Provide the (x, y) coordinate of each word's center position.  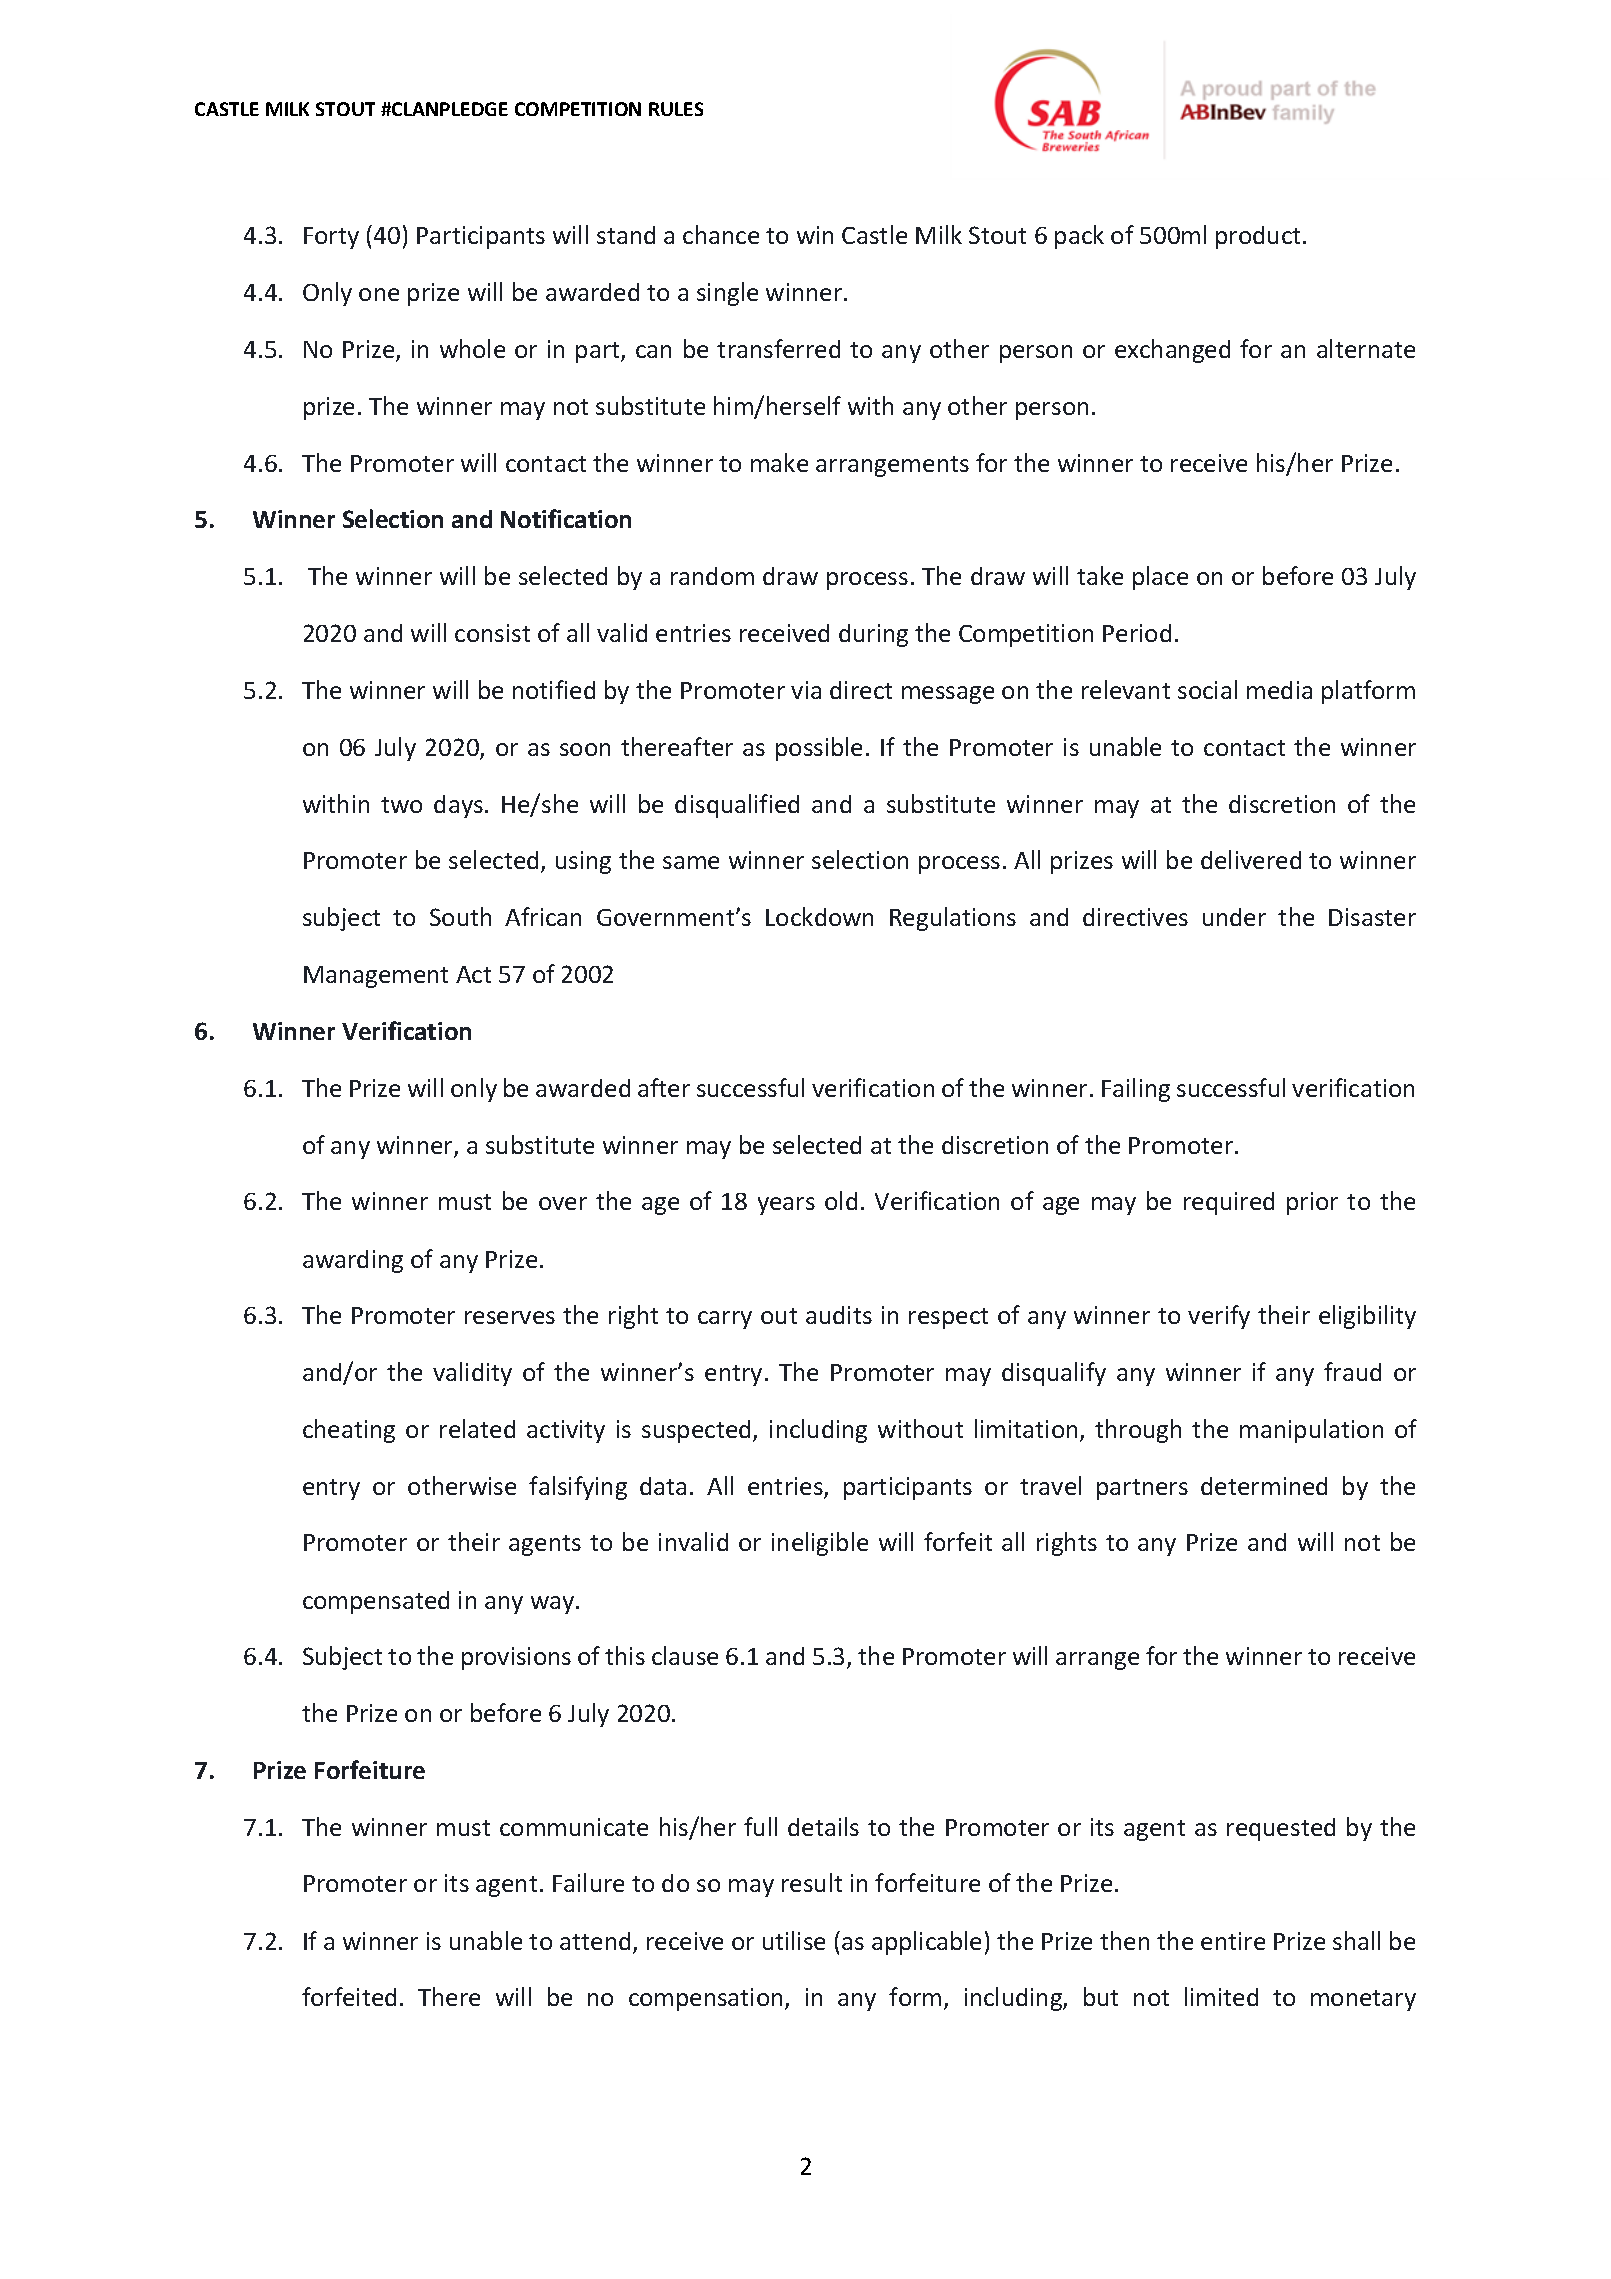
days (458, 806)
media (1279, 690)
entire (1233, 1941)
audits (839, 1315)
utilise (794, 1940)
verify (1219, 1317)
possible (819, 749)
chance (721, 234)
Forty (331, 238)
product (1258, 237)
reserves (510, 1317)
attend (595, 1941)
